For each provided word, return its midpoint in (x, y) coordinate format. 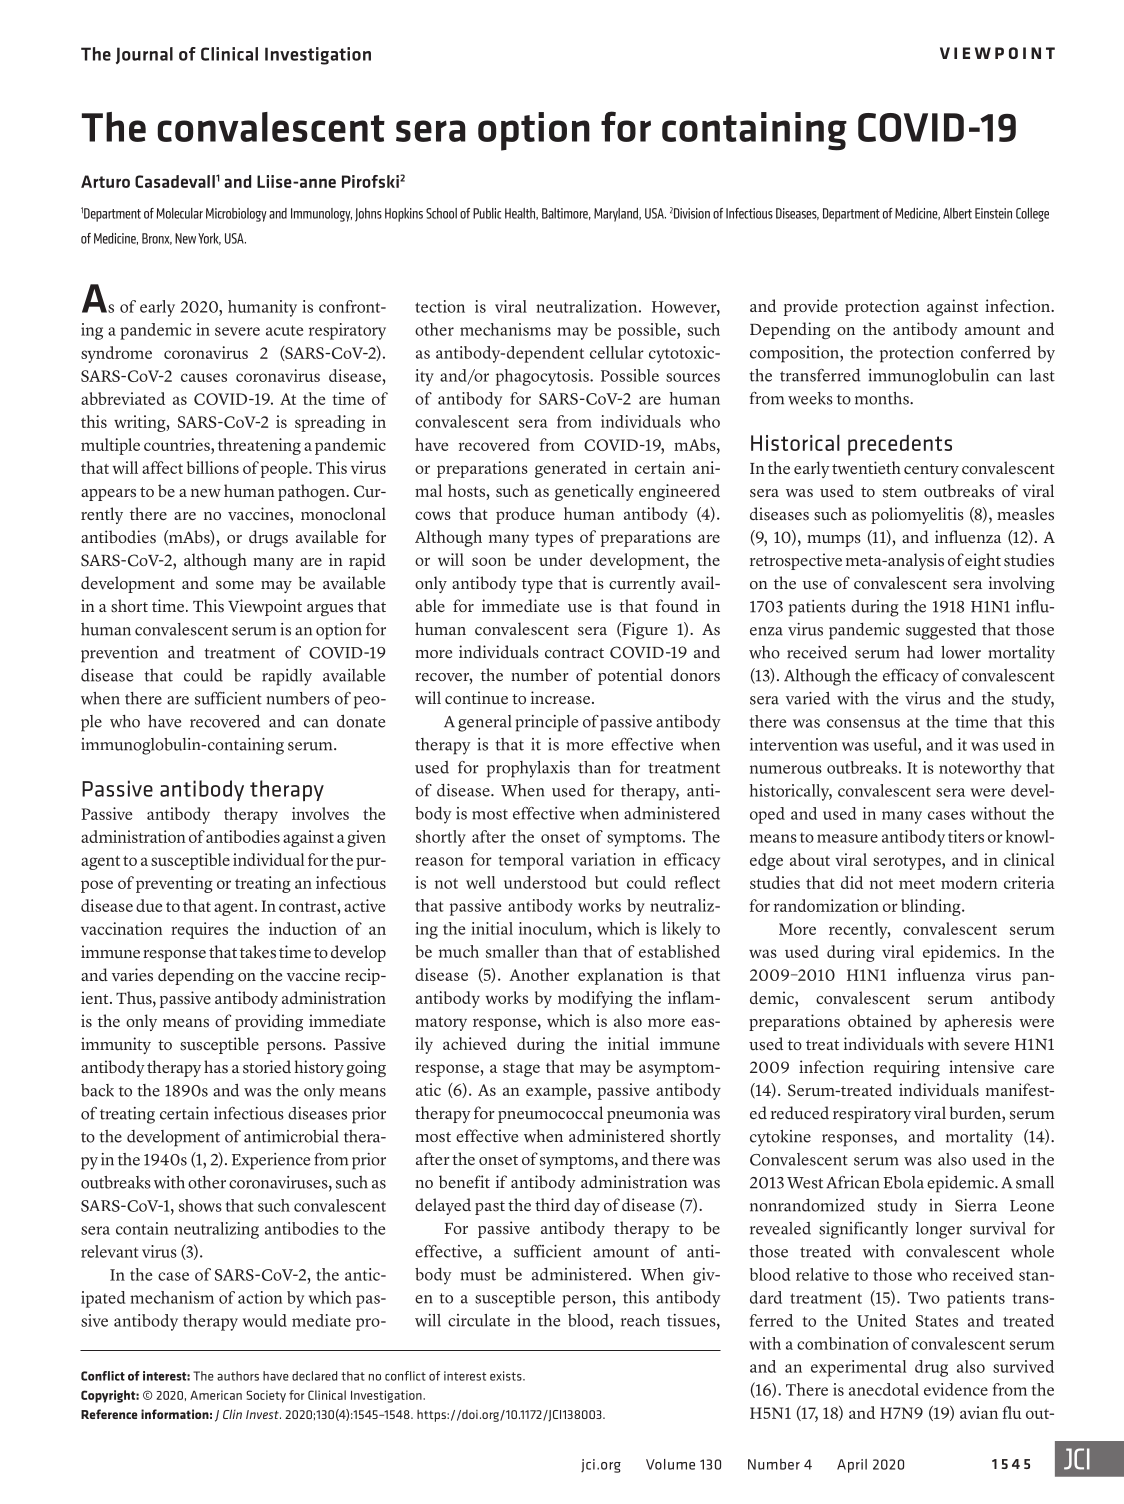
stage (521, 1070)
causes (204, 377)
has (216, 1067)
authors (238, 1376)
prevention (119, 654)
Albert (957, 213)
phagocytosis (543, 377)
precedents (900, 445)
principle (546, 723)
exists (507, 1376)
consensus (863, 723)
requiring (907, 1069)
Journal (144, 55)
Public (487, 213)
